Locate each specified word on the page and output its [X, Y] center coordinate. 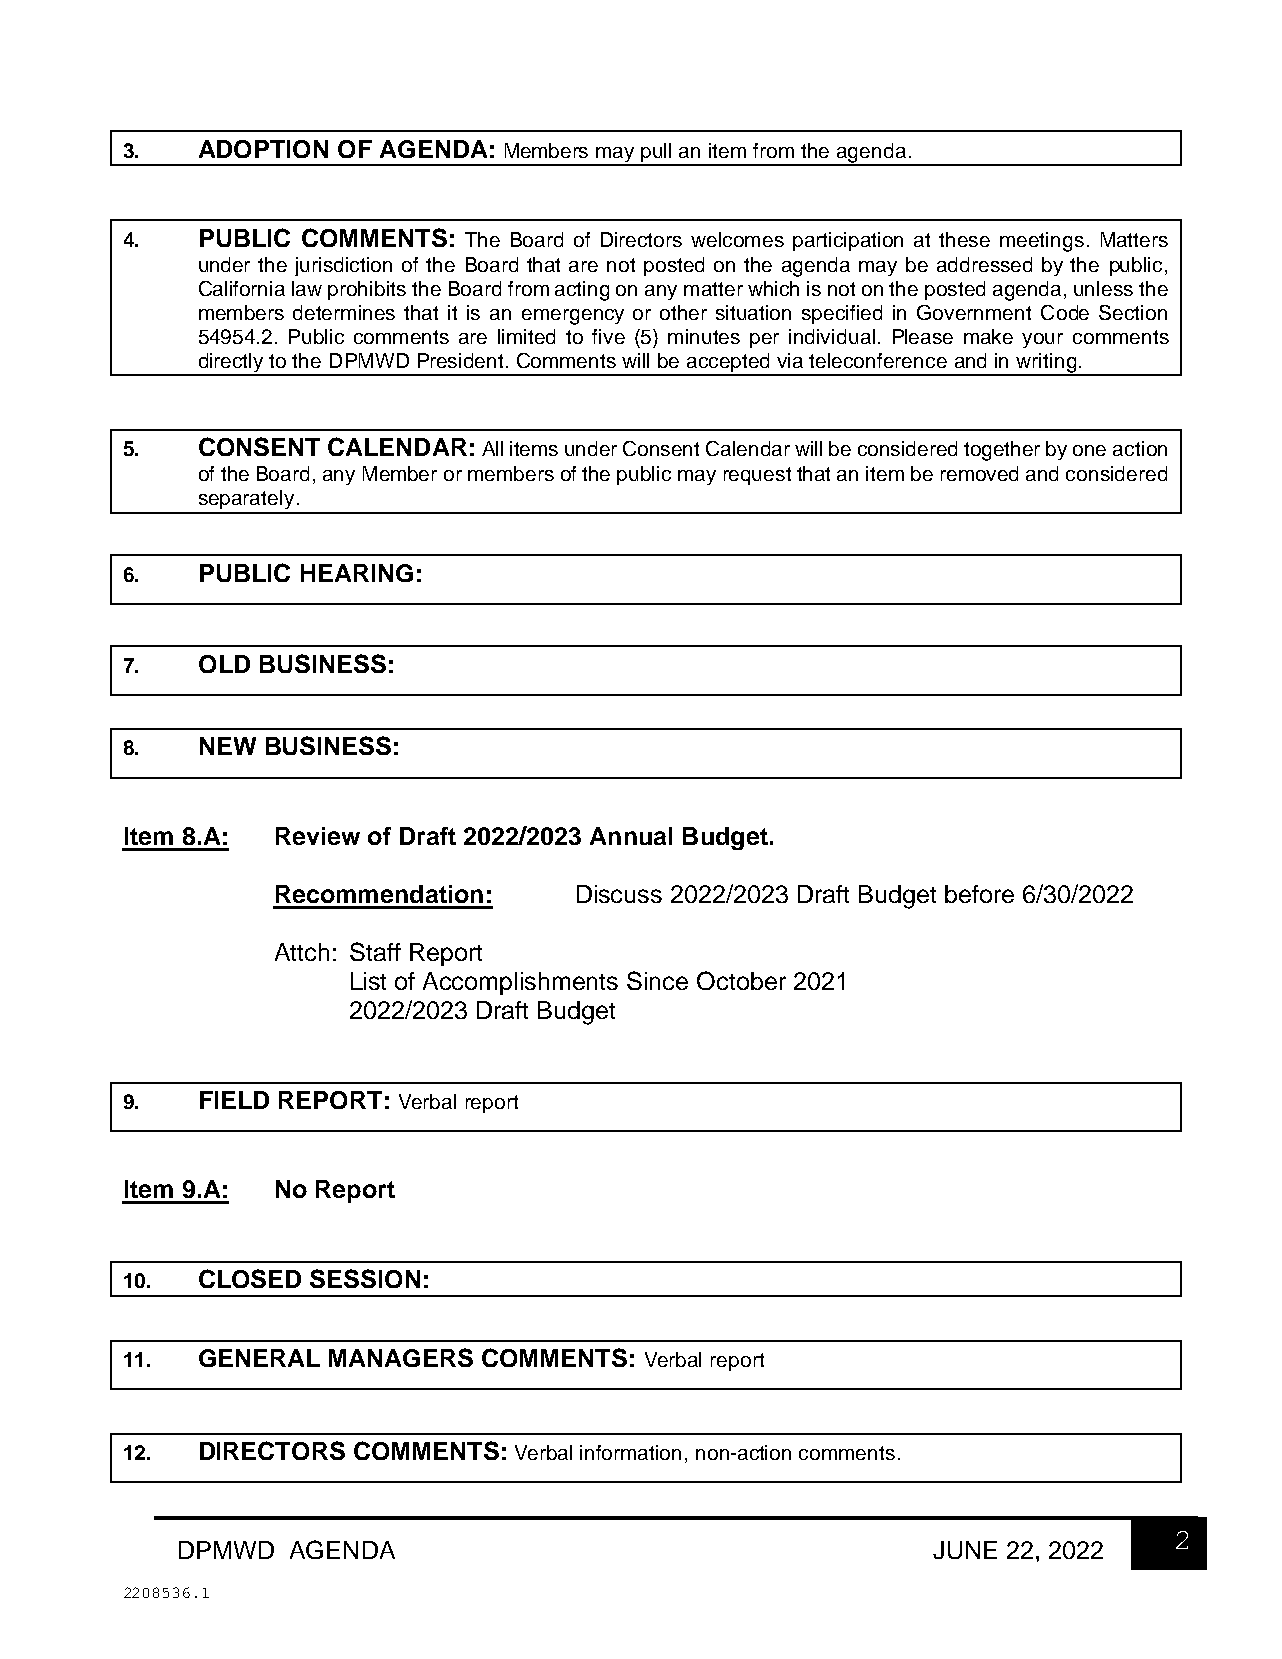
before [979, 894]
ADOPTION [263, 149]
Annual [631, 836]
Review [318, 836]
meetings [1042, 242]
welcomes [737, 239]
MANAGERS [401, 1357]
